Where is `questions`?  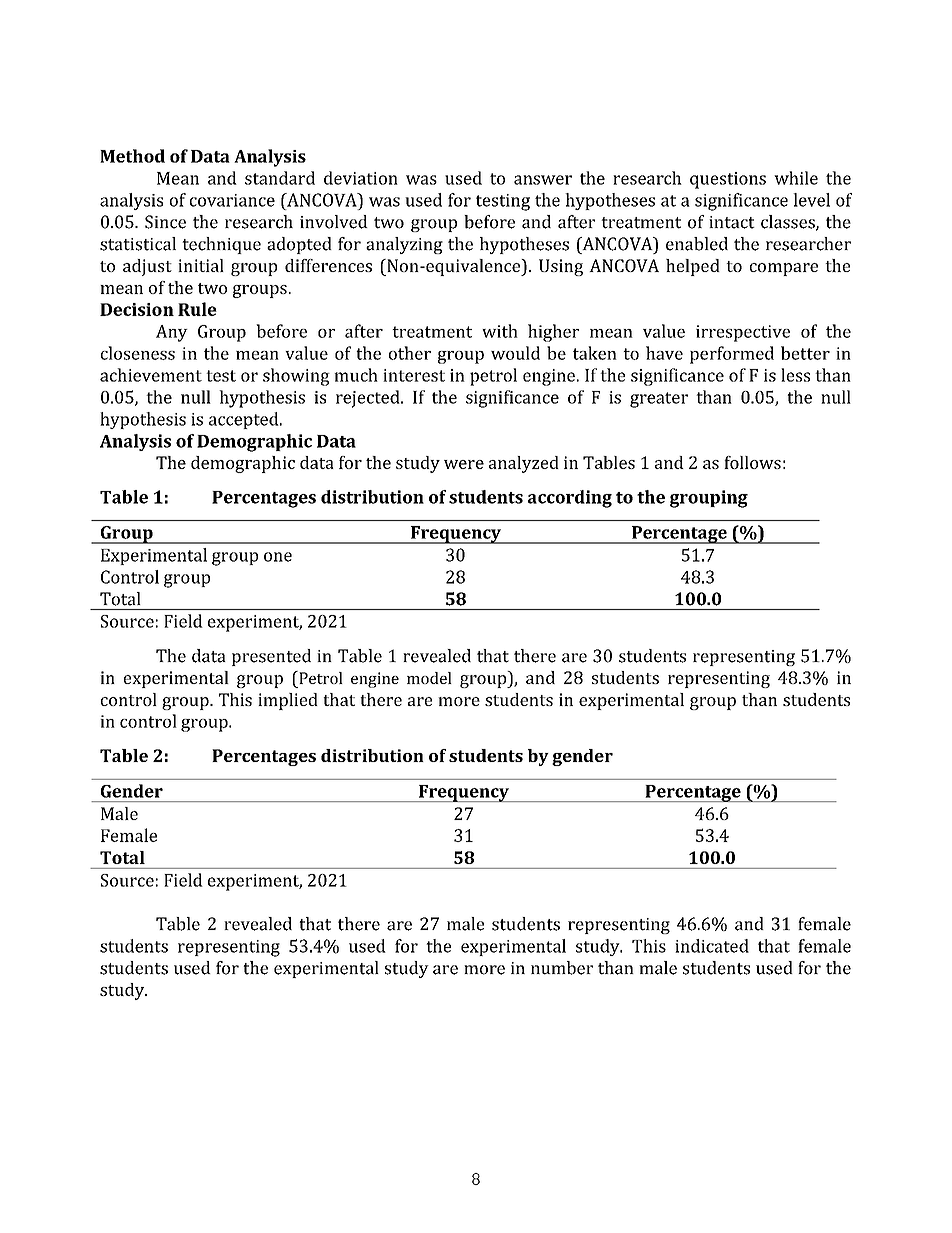
questions is located at coordinates (728, 180).
